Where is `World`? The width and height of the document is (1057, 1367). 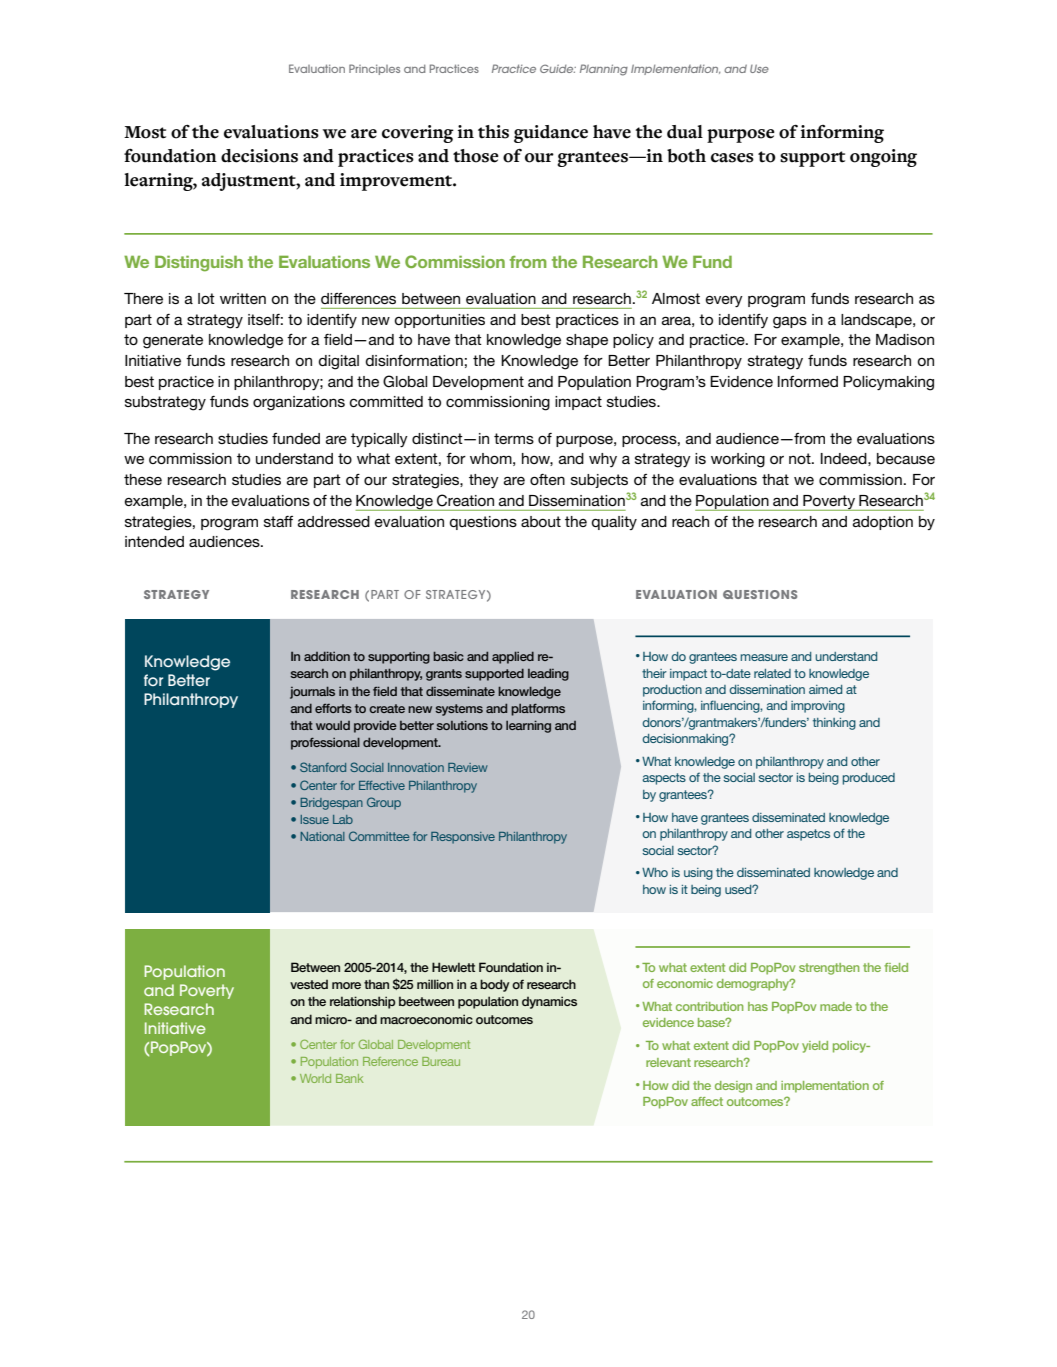
World is located at coordinates (315, 1078).
